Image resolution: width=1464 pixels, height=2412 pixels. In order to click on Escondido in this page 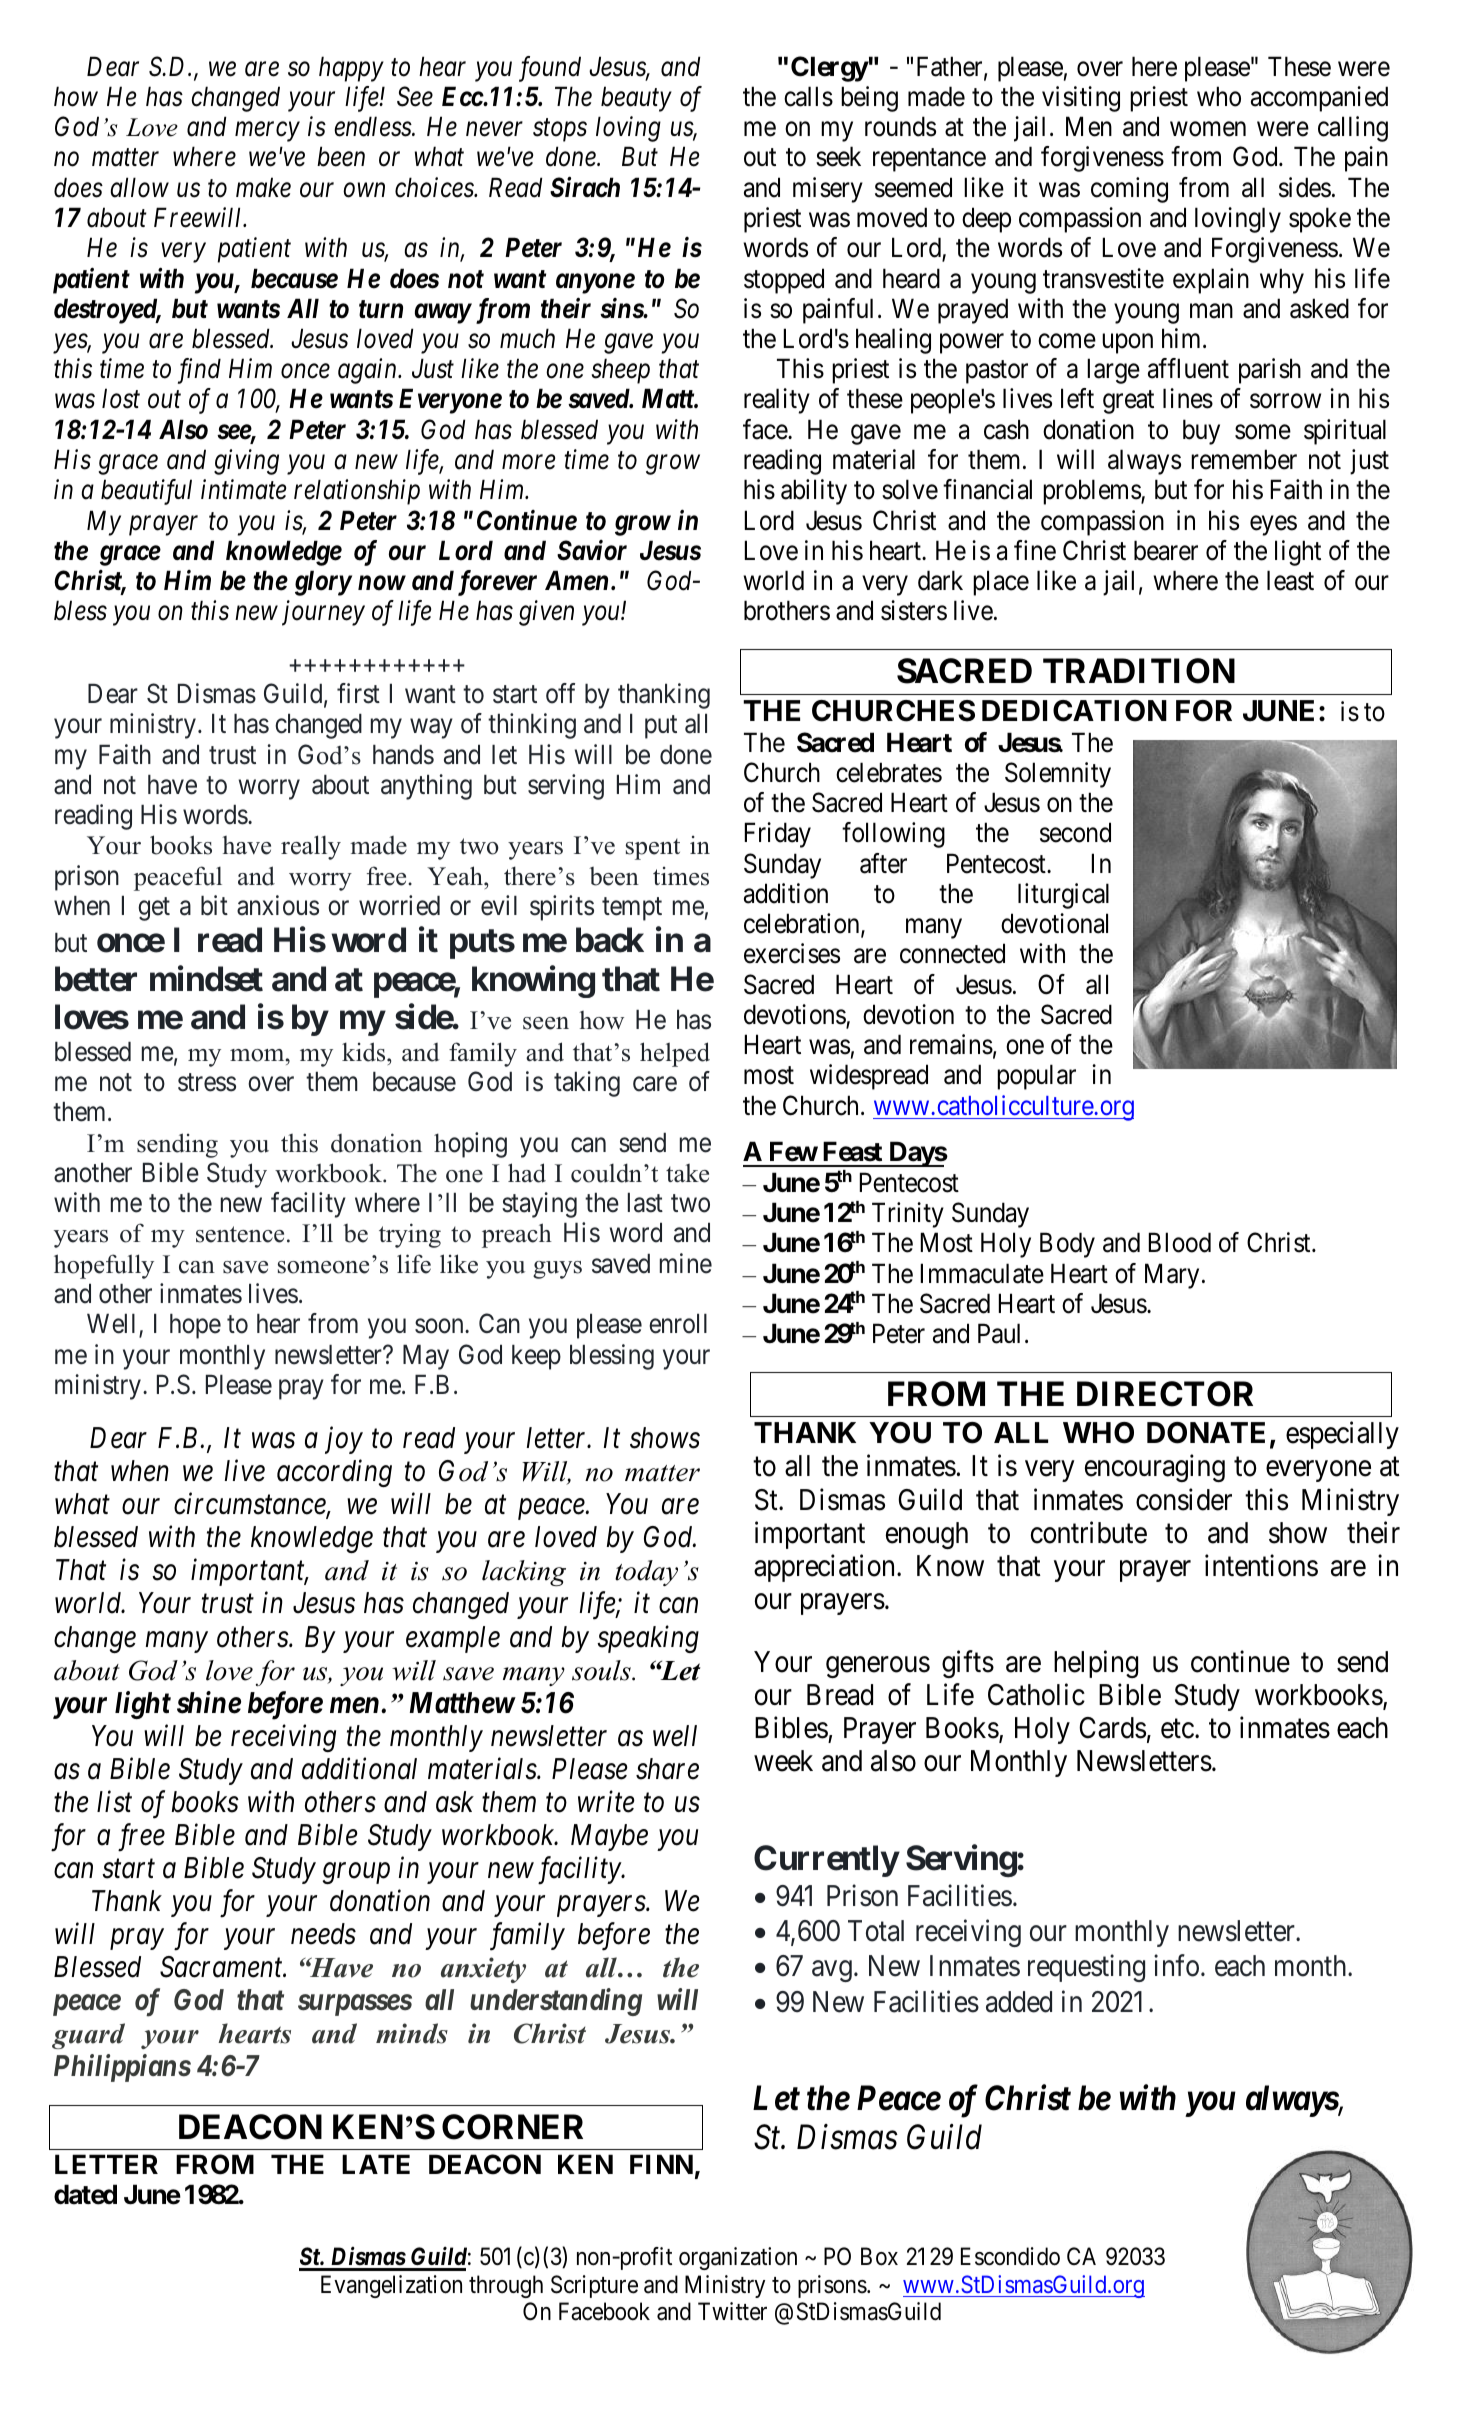, I will do `click(1010, 2256)`.
